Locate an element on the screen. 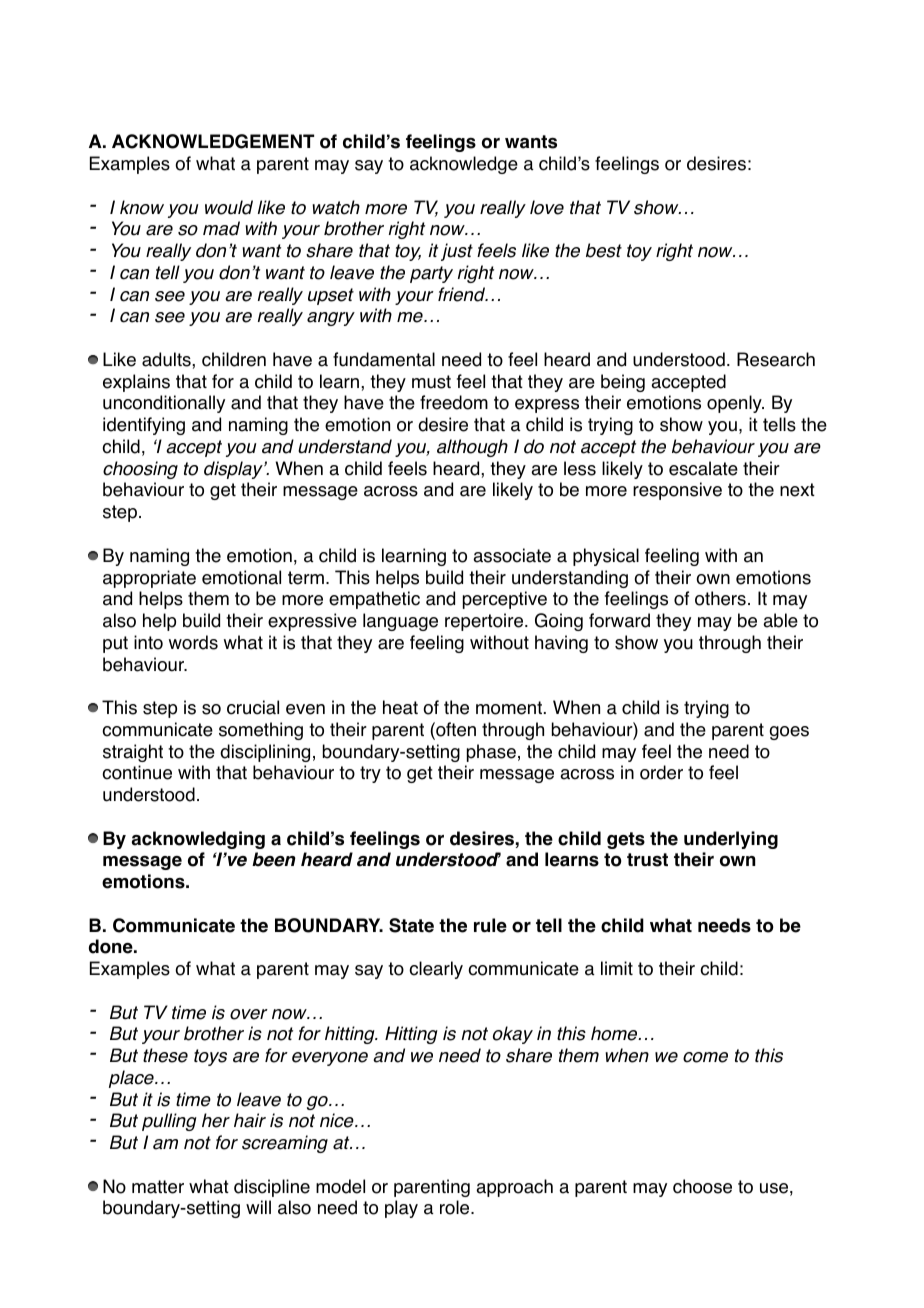  limit is located at coordinates (617, 968).
